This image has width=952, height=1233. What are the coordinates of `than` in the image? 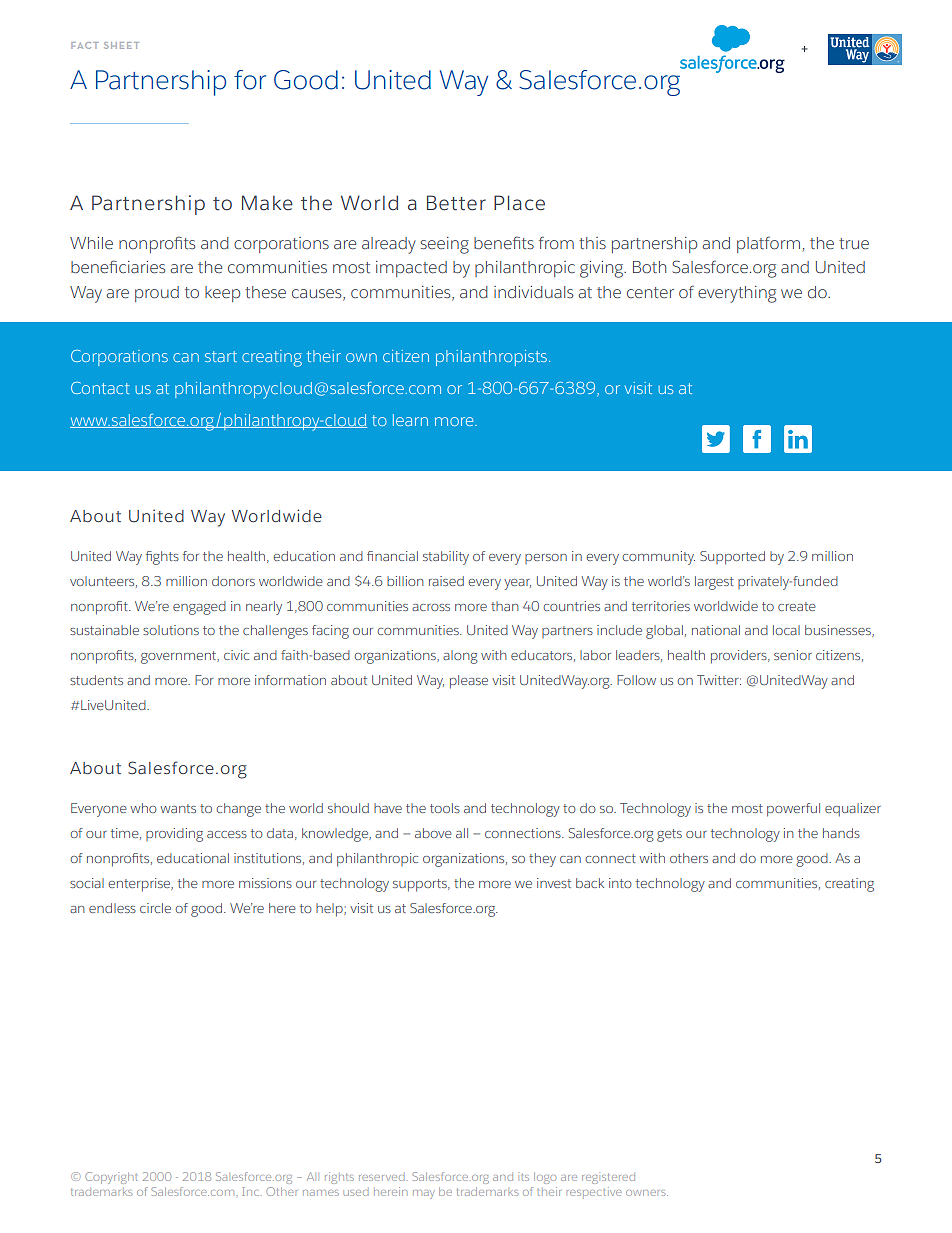 It's located at (505, 606).
